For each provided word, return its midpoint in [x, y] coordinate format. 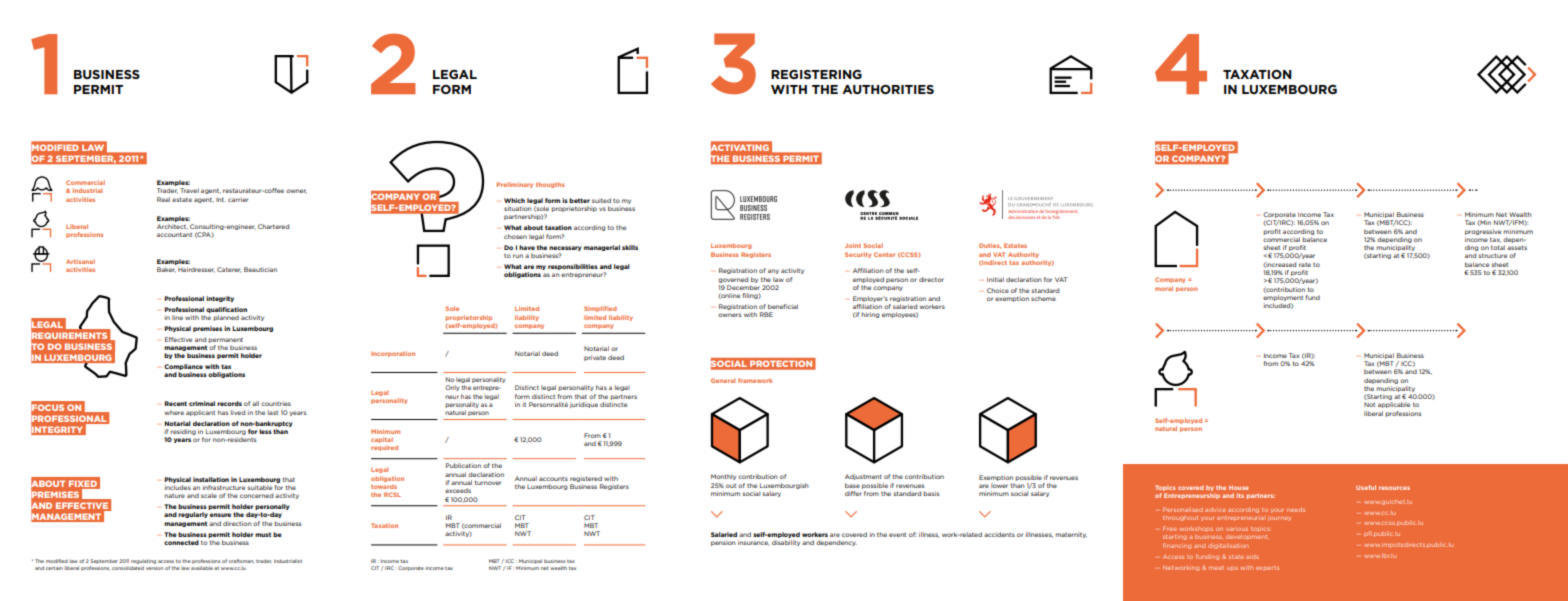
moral [1164, 288]
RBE [766, 314]
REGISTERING [816, 74]
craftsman [241, 561]
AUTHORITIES [888, 89]
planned [226, 318]
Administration [1022, 211]
